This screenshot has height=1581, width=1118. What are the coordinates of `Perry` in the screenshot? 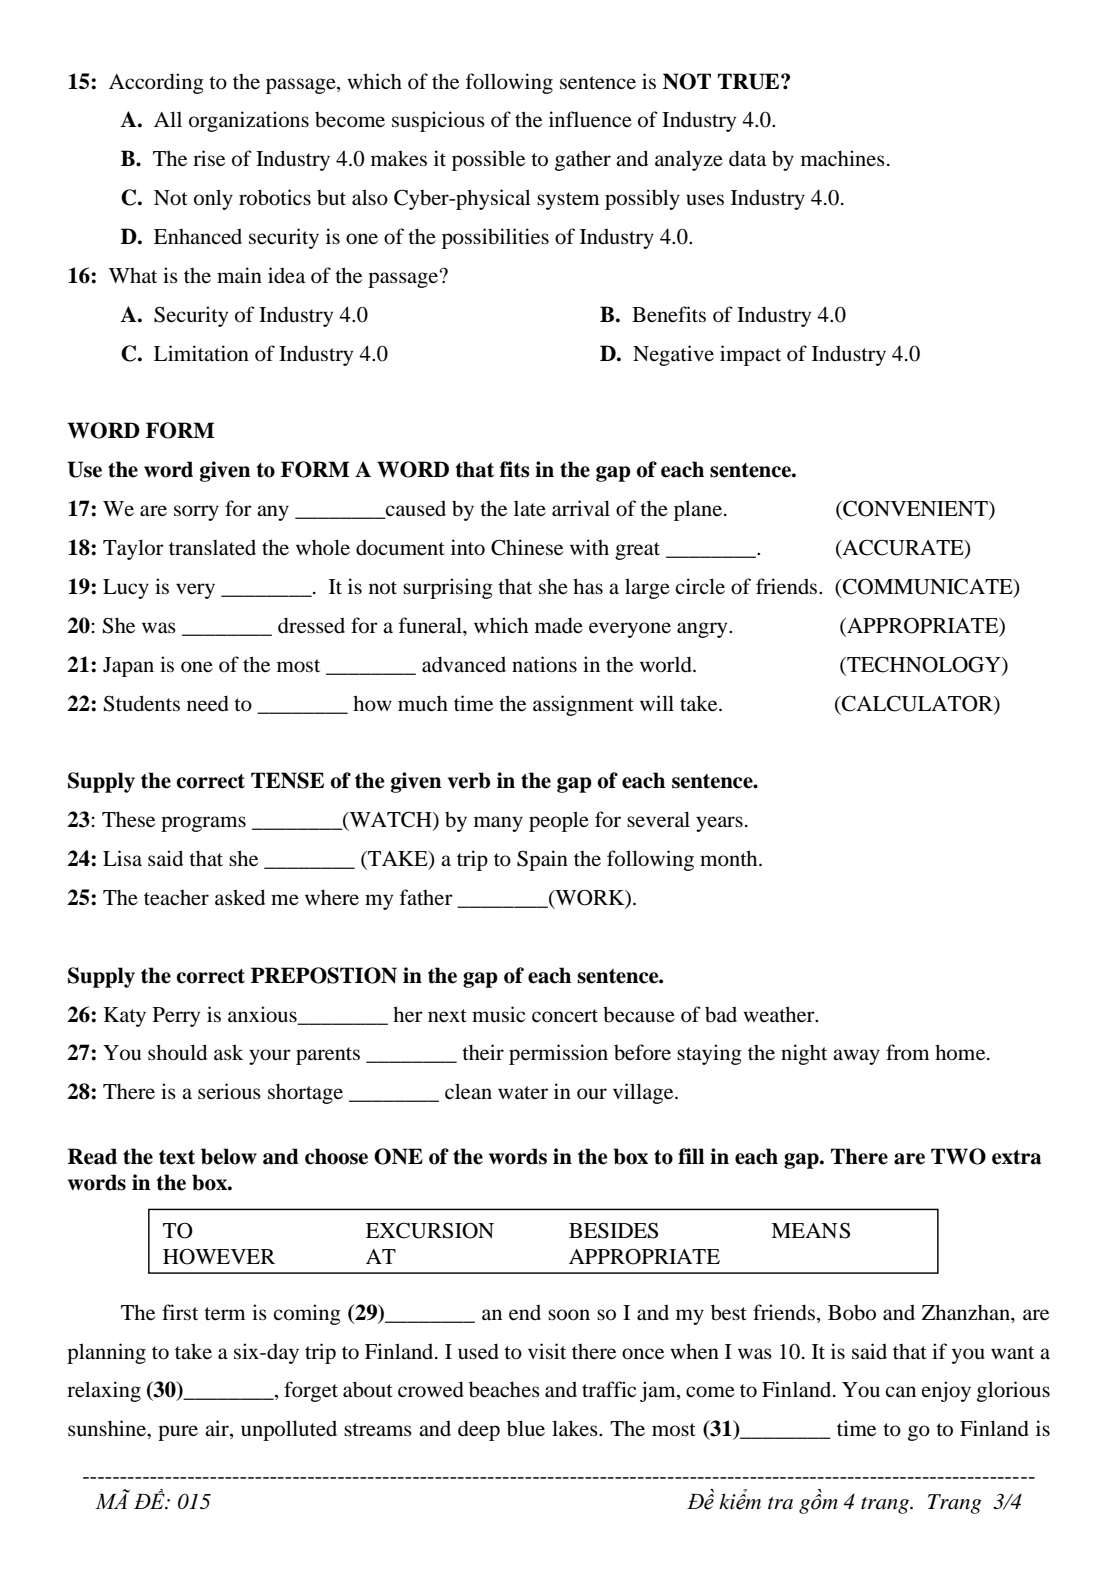 It's located at (176, 1017).
